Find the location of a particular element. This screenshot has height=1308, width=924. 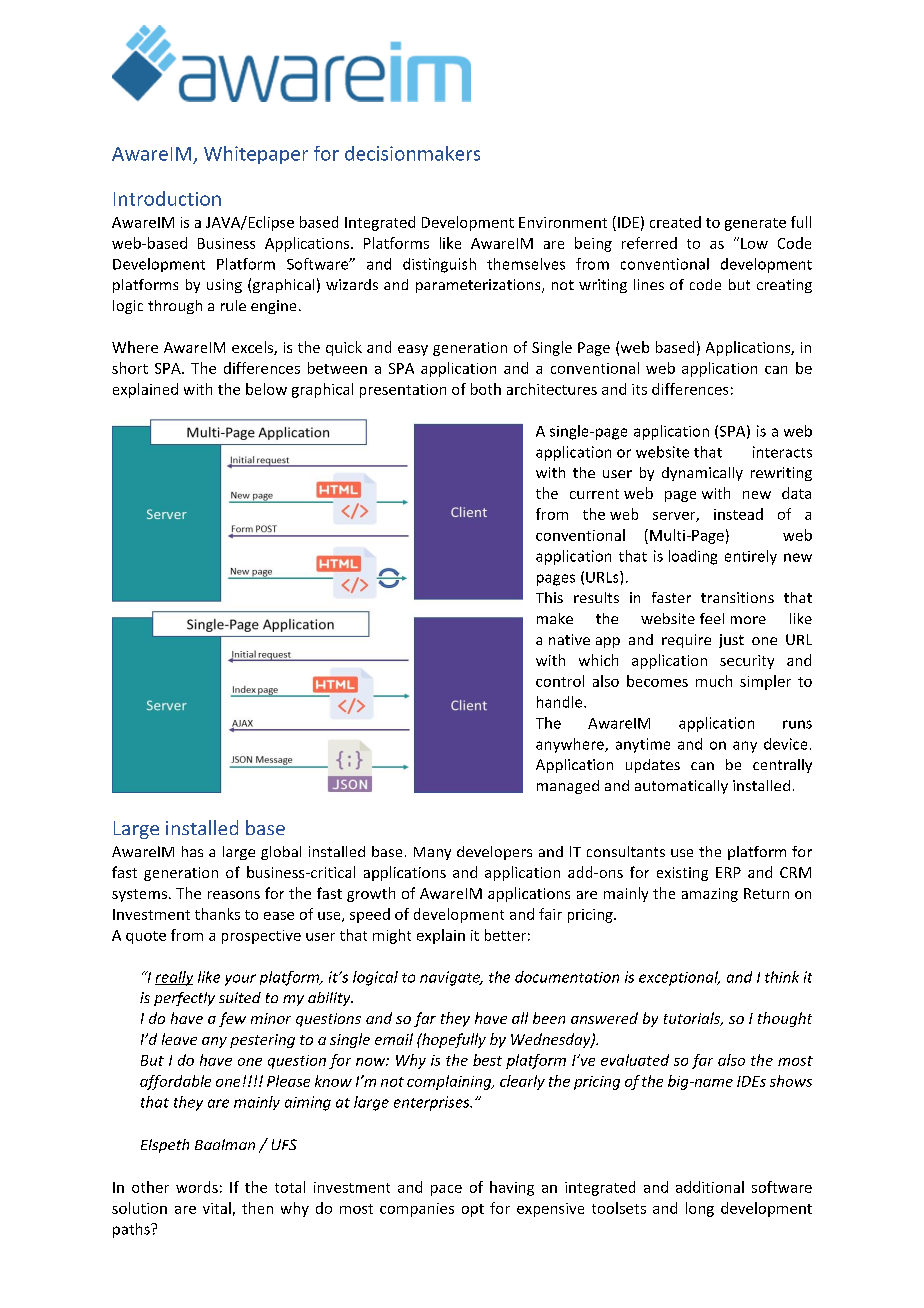

vital is located at coordinates (217, 1208).
